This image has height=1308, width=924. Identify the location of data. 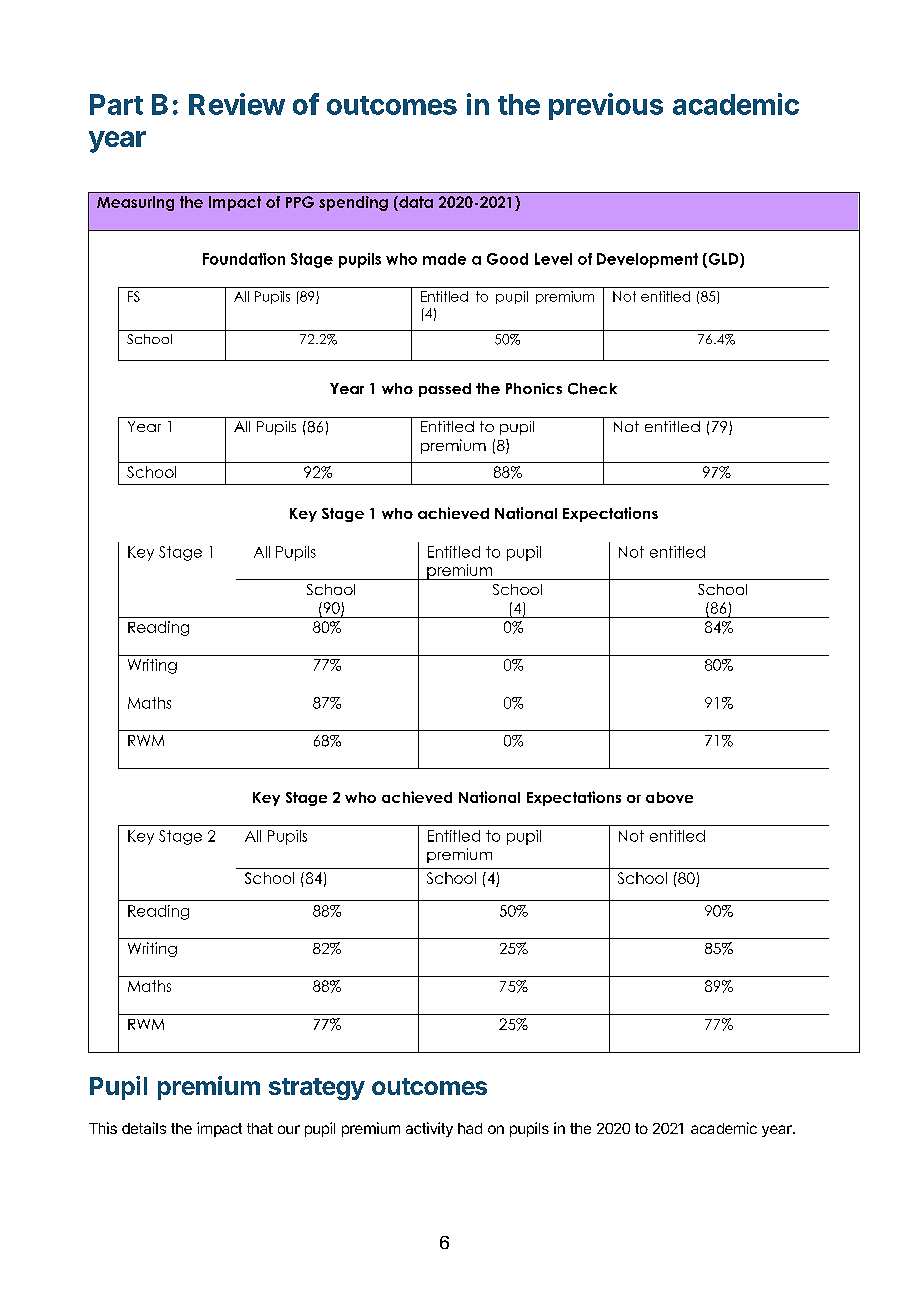
(415, 203).
